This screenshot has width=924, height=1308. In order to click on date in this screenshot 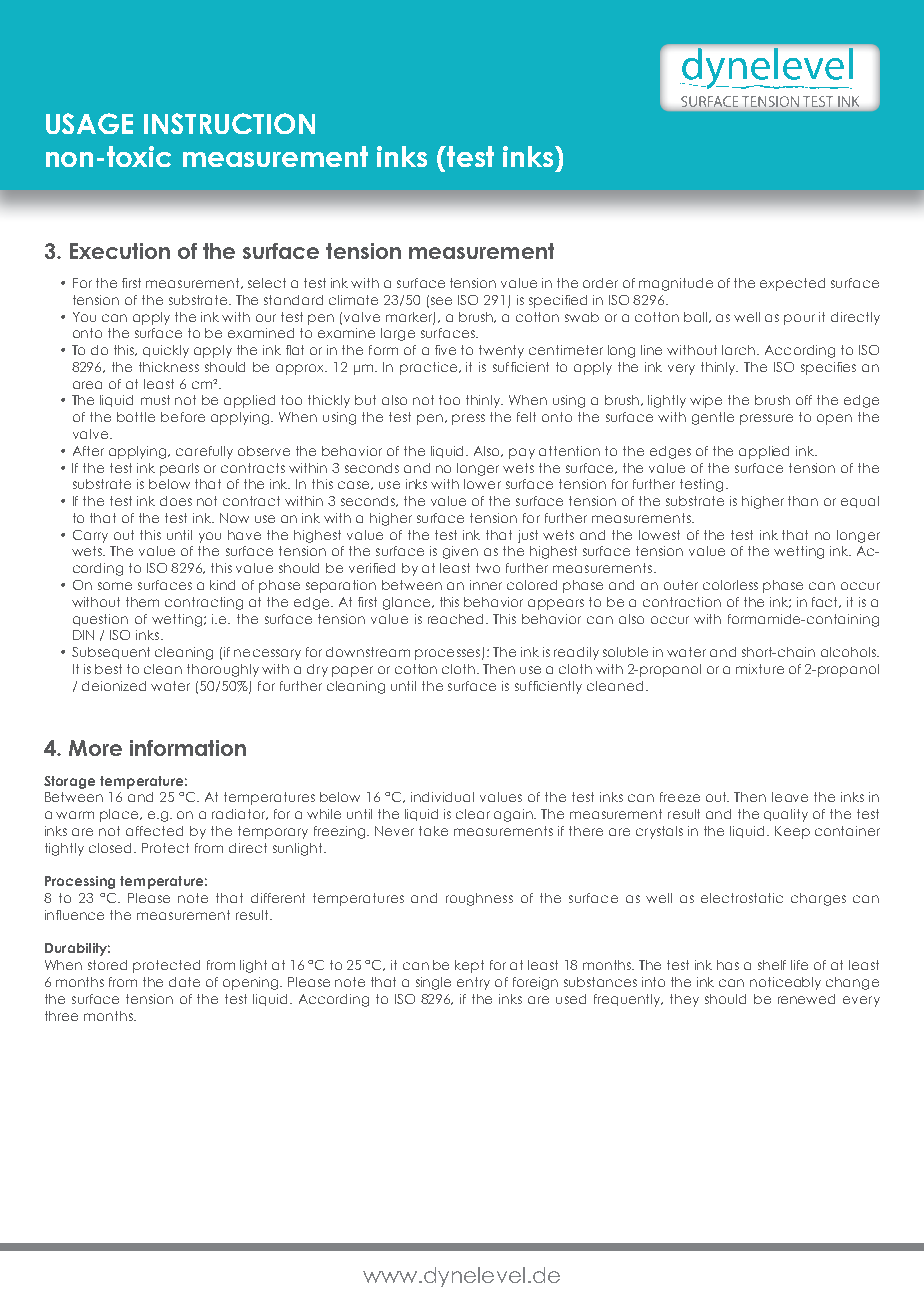, I will do `click(184, 982)`.
